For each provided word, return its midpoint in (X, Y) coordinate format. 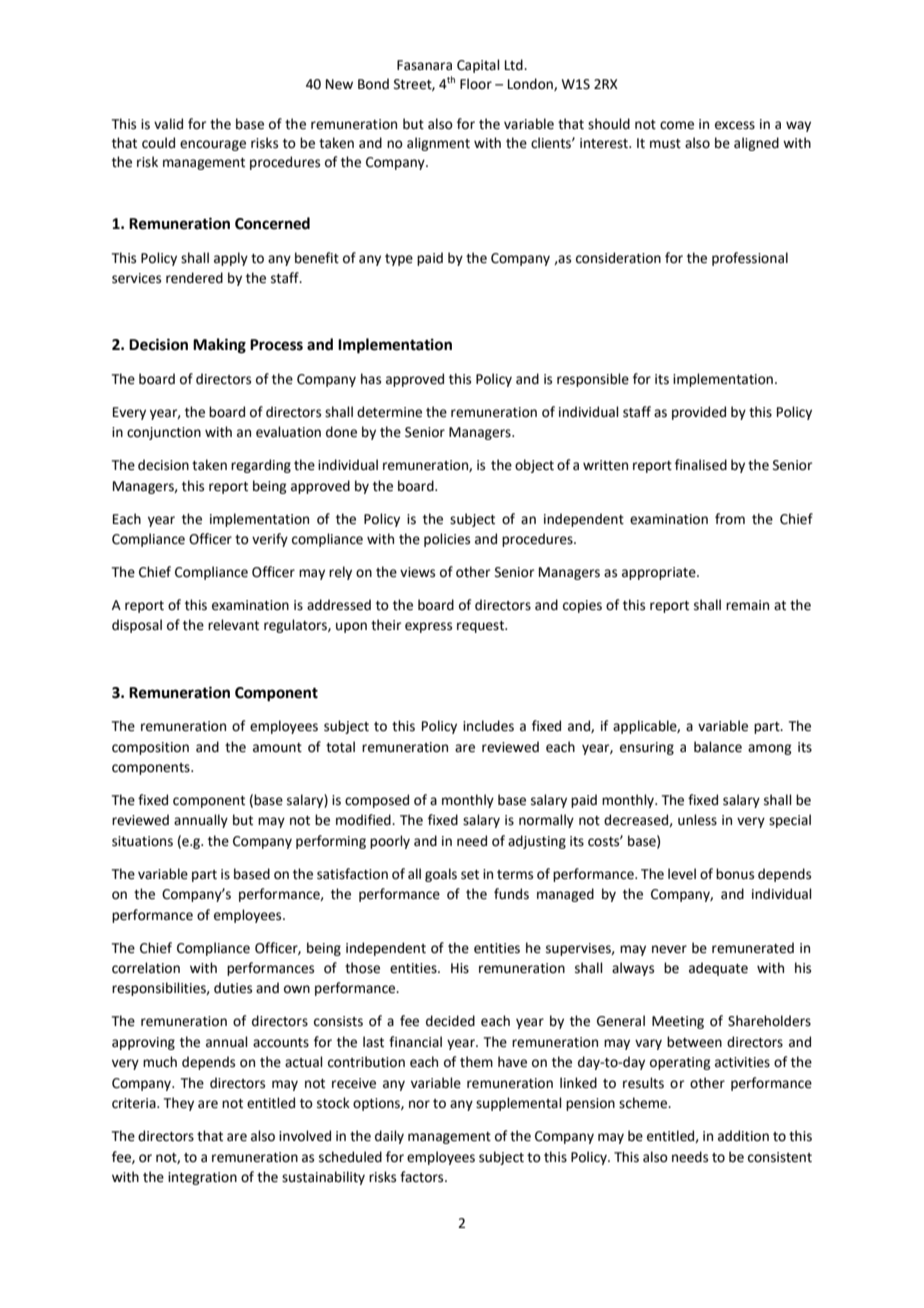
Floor (476, 84)
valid (168, 124)
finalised (701, 465)
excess (735, 125)
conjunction (164, 433)
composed (377, 801)
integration (202, 1178)
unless (697, 820)
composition (150, 748)
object (534, 466)
